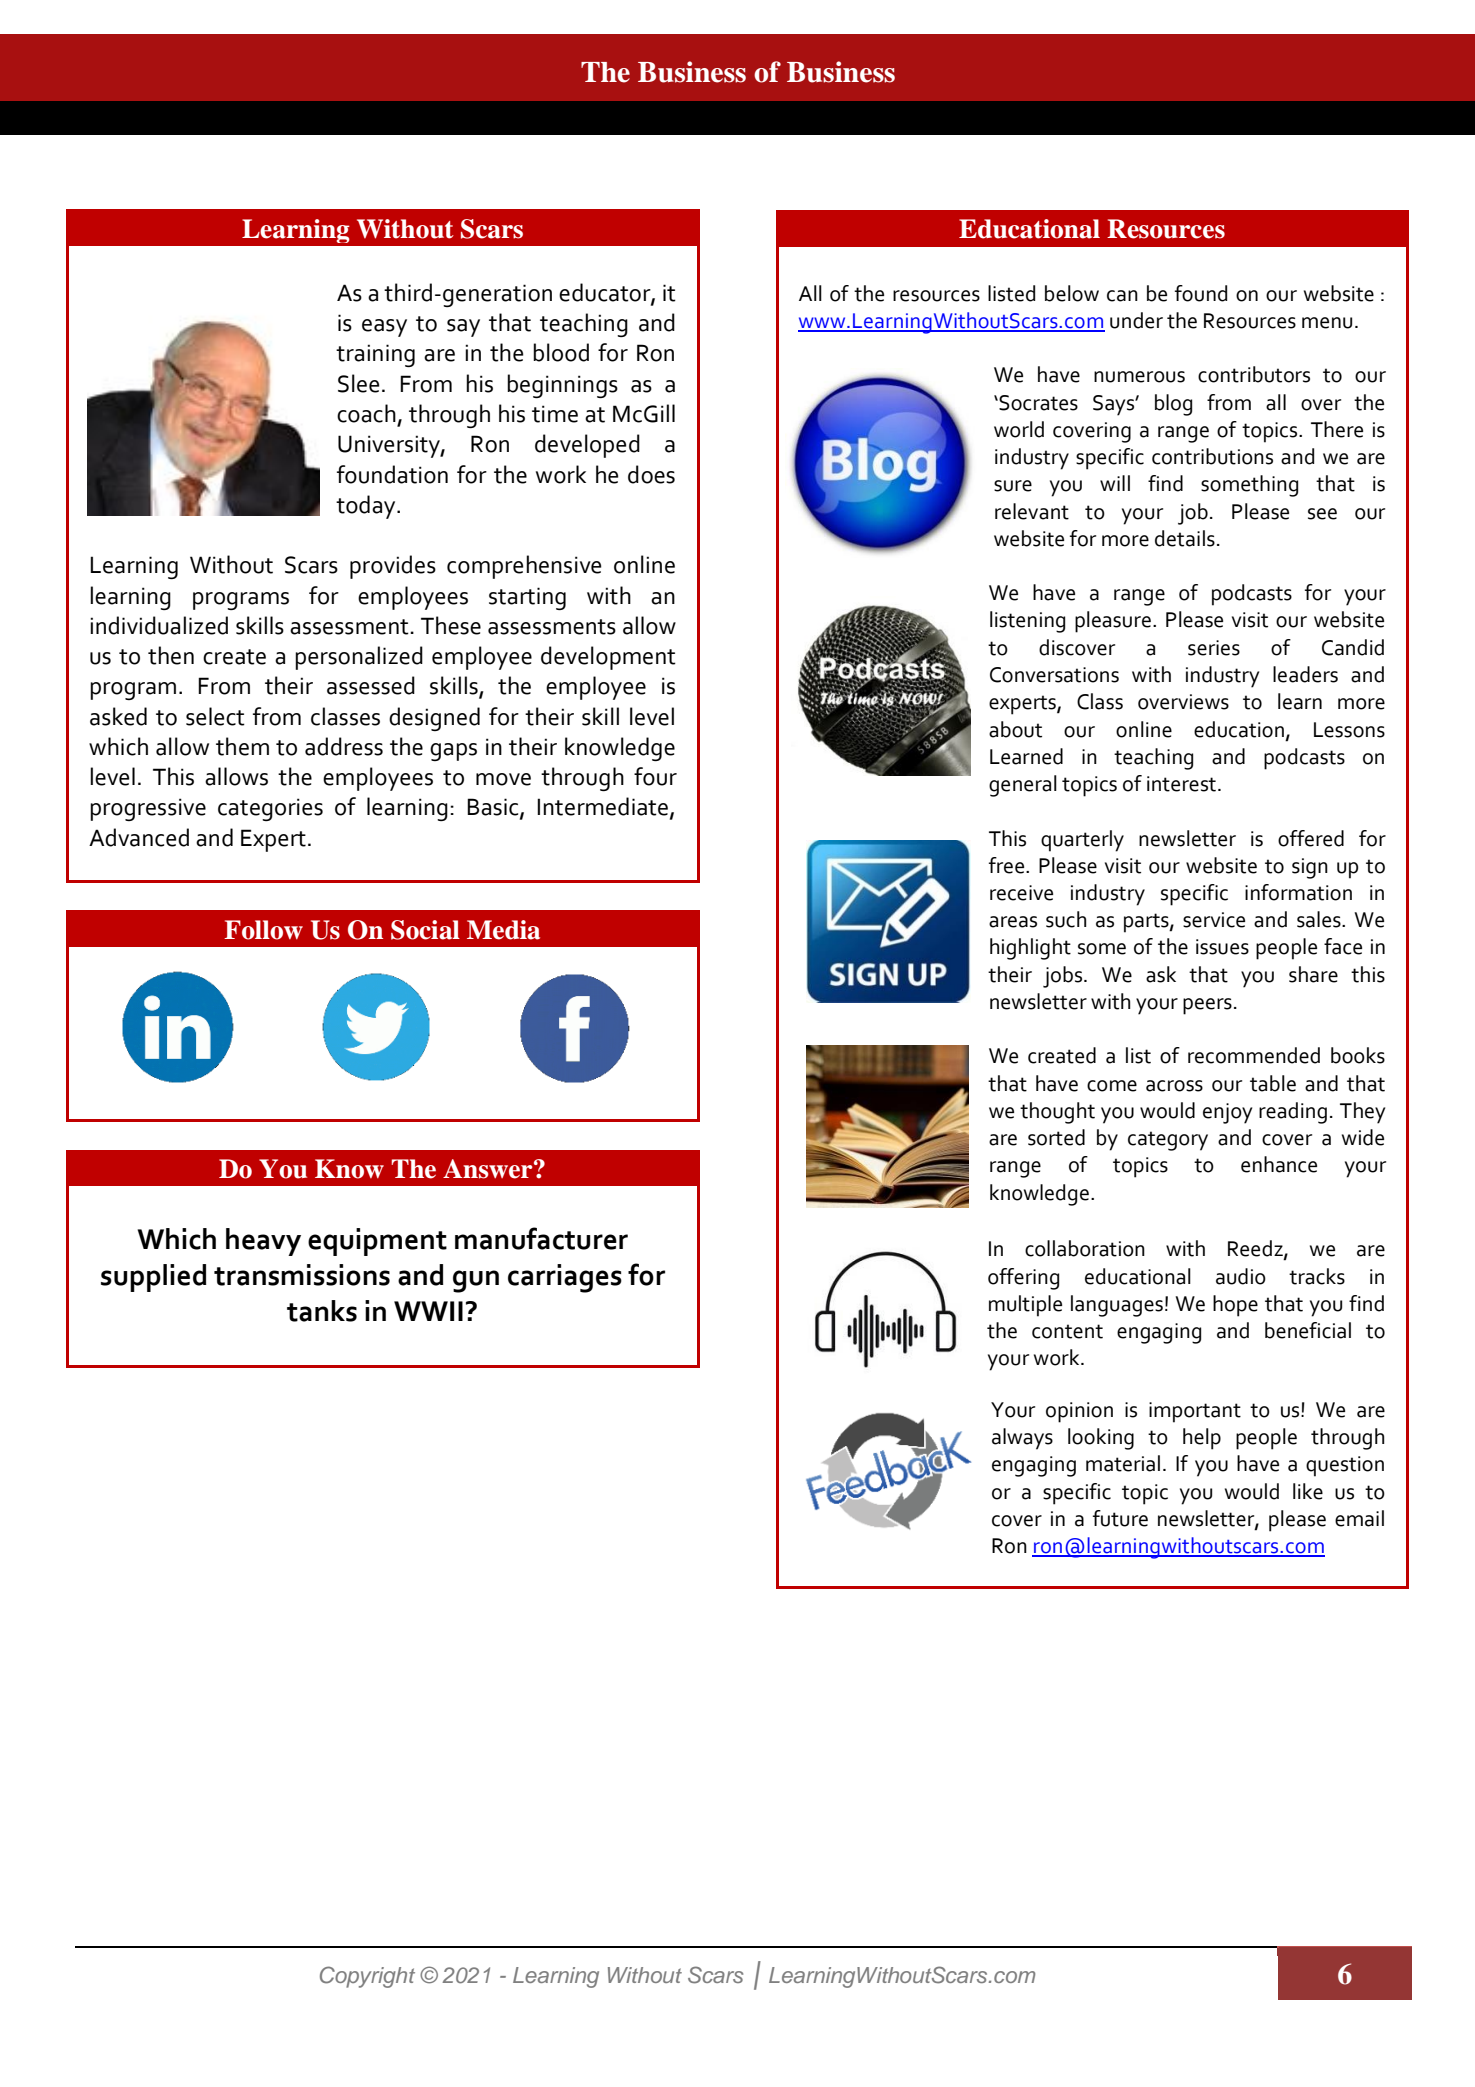 Image resolution: width=1475 pixels, height=2087 pixels. Describe the element at coordinates (359, 383) in the document. I see `Slee` at that location.
